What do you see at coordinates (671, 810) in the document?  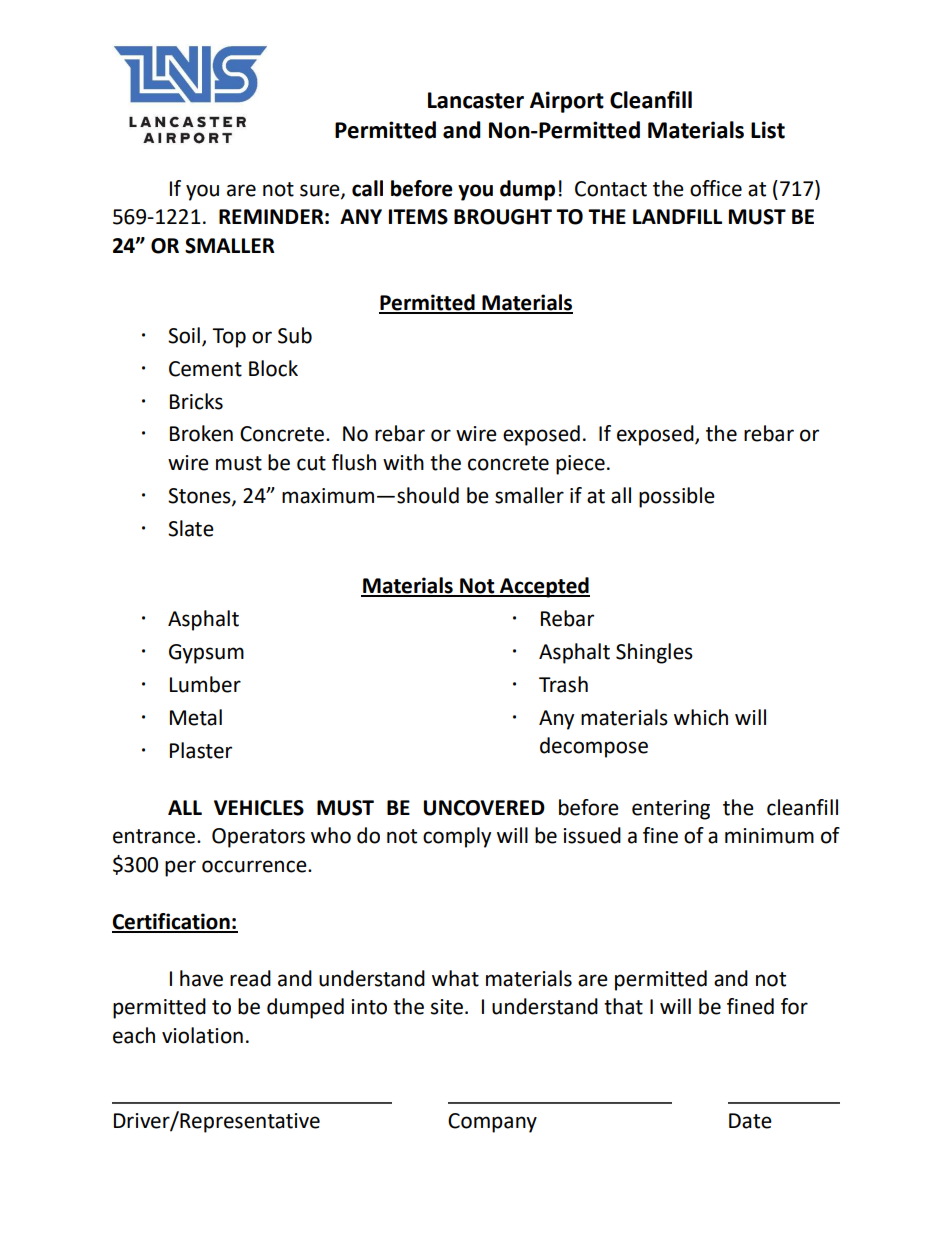 I see `entering` at bounding box center [671, 810].
